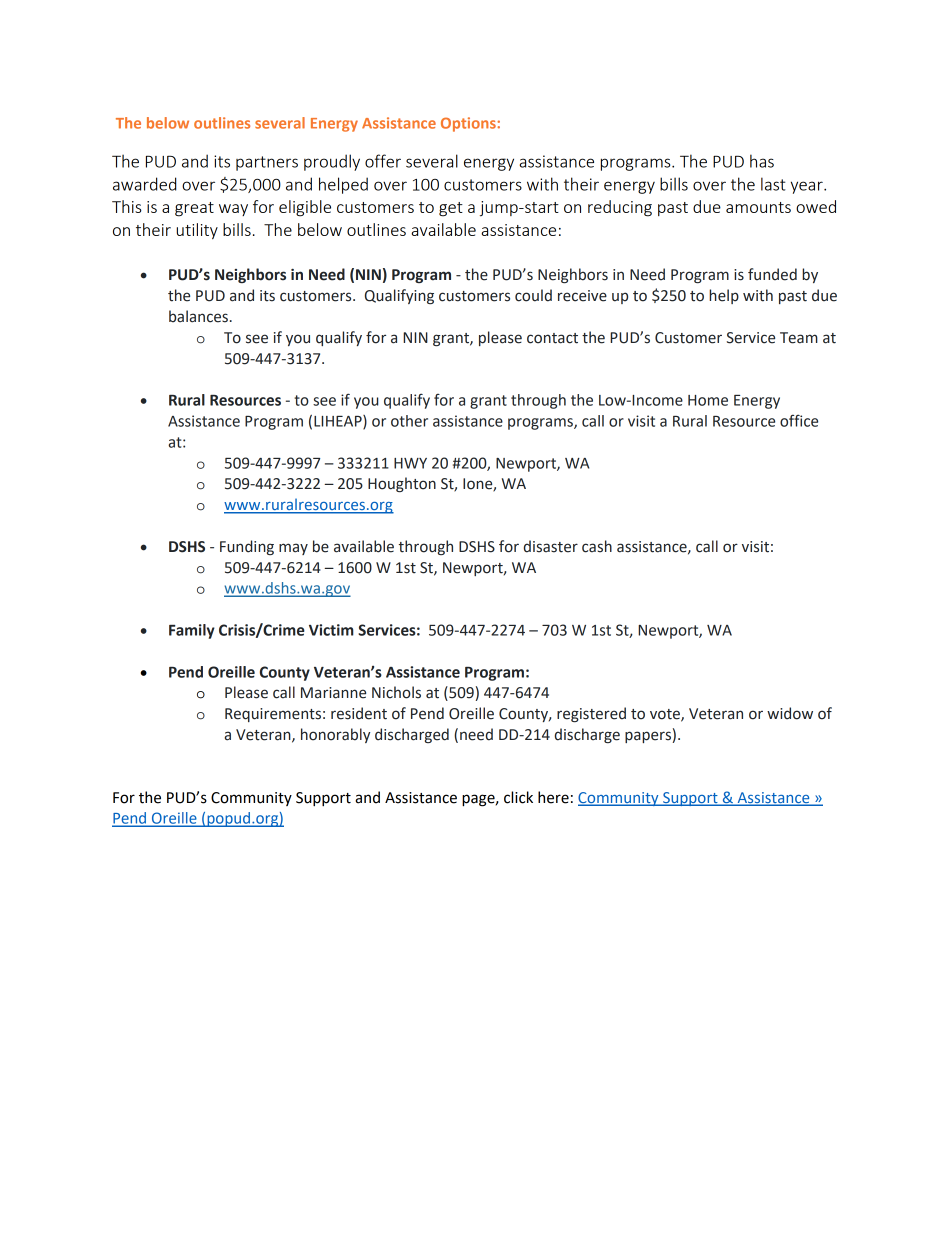 This screenshot has width=952, height=1233. I want to click on click, so click(518, 797).
